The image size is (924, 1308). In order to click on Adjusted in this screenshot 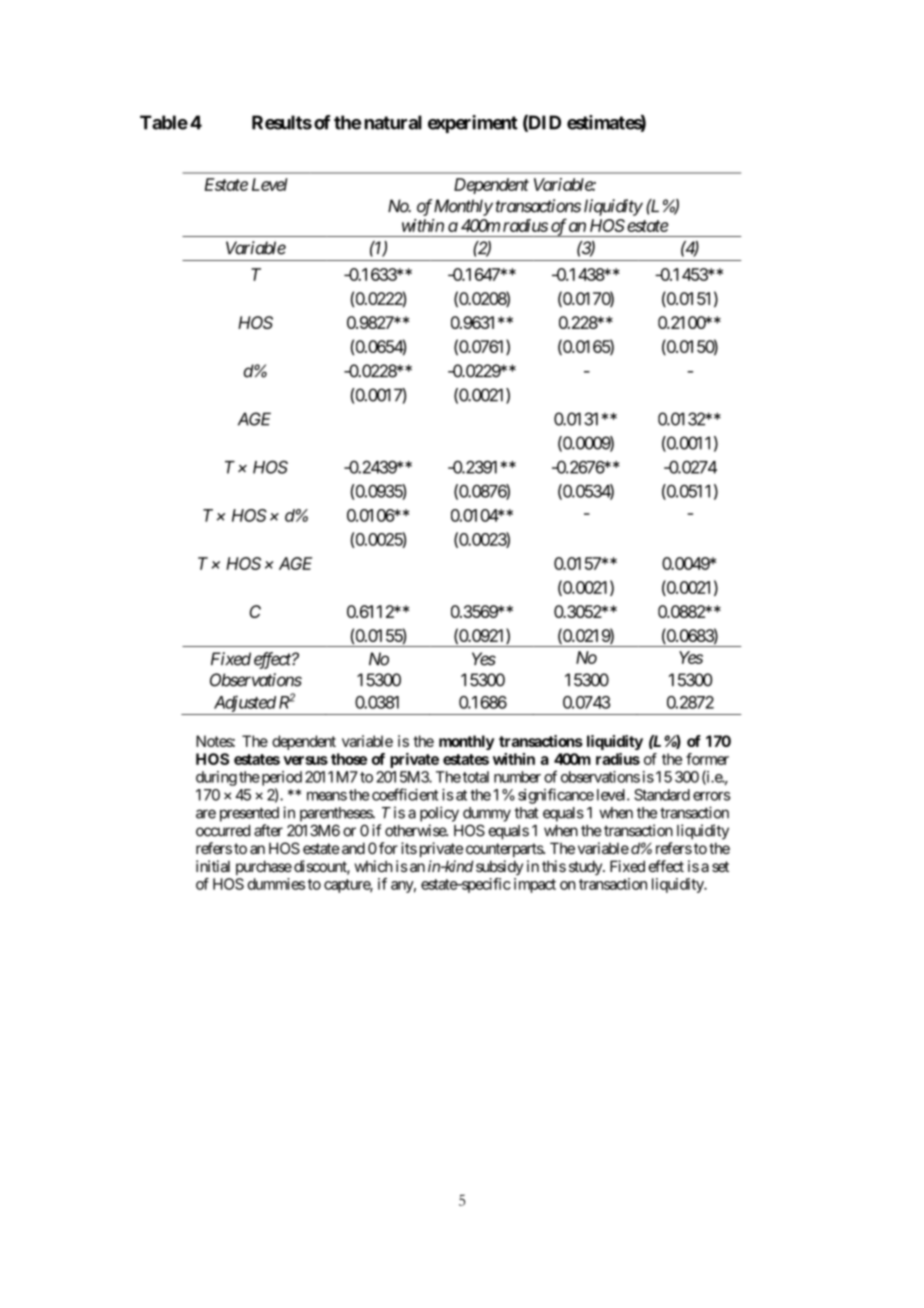, I will do `click(245, 703)`.
